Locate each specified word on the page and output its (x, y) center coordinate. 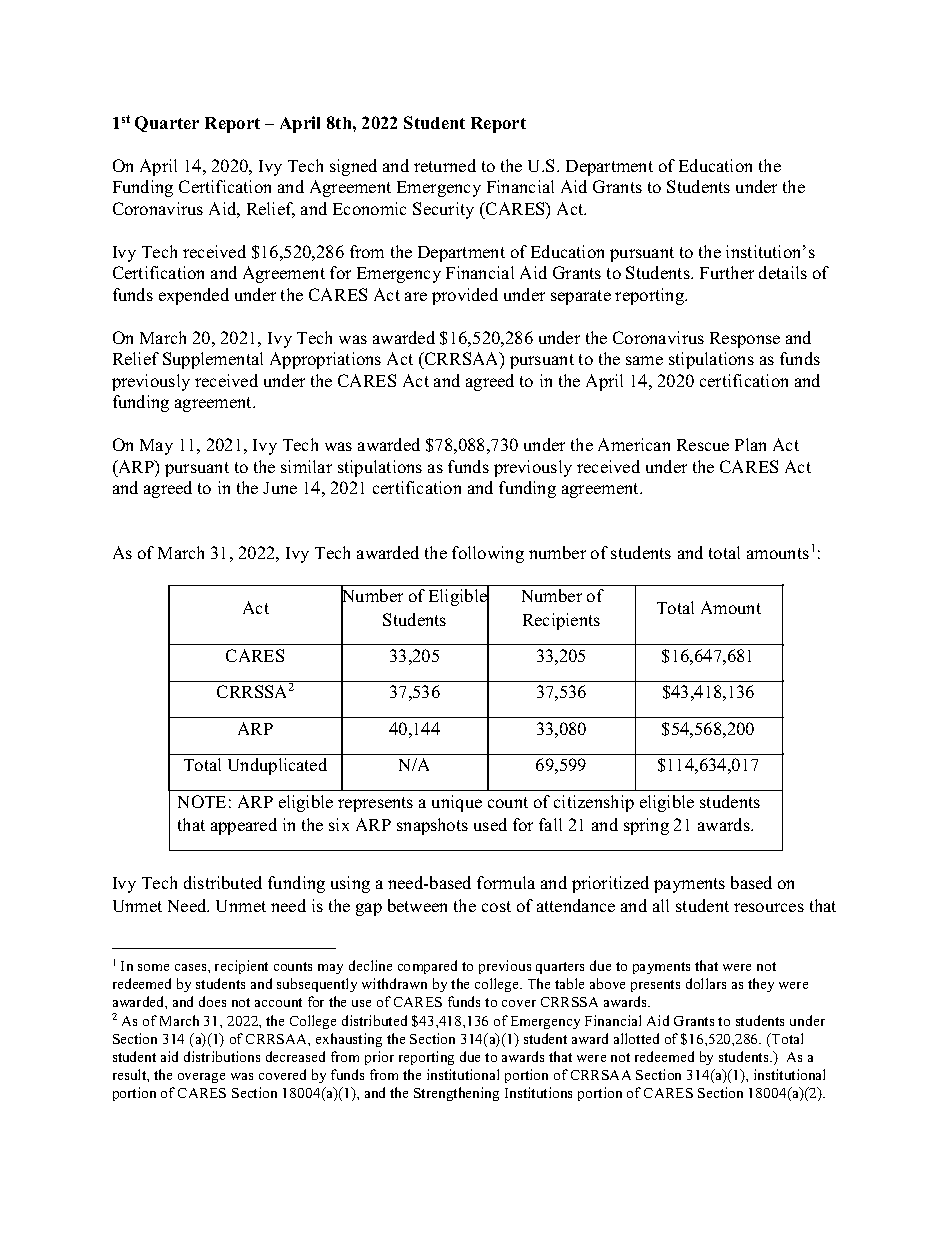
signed (353, 167)
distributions (222, 1056)
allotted (636, 1038)
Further (727, 272)
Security (443, 210)
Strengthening (456, 1094)
